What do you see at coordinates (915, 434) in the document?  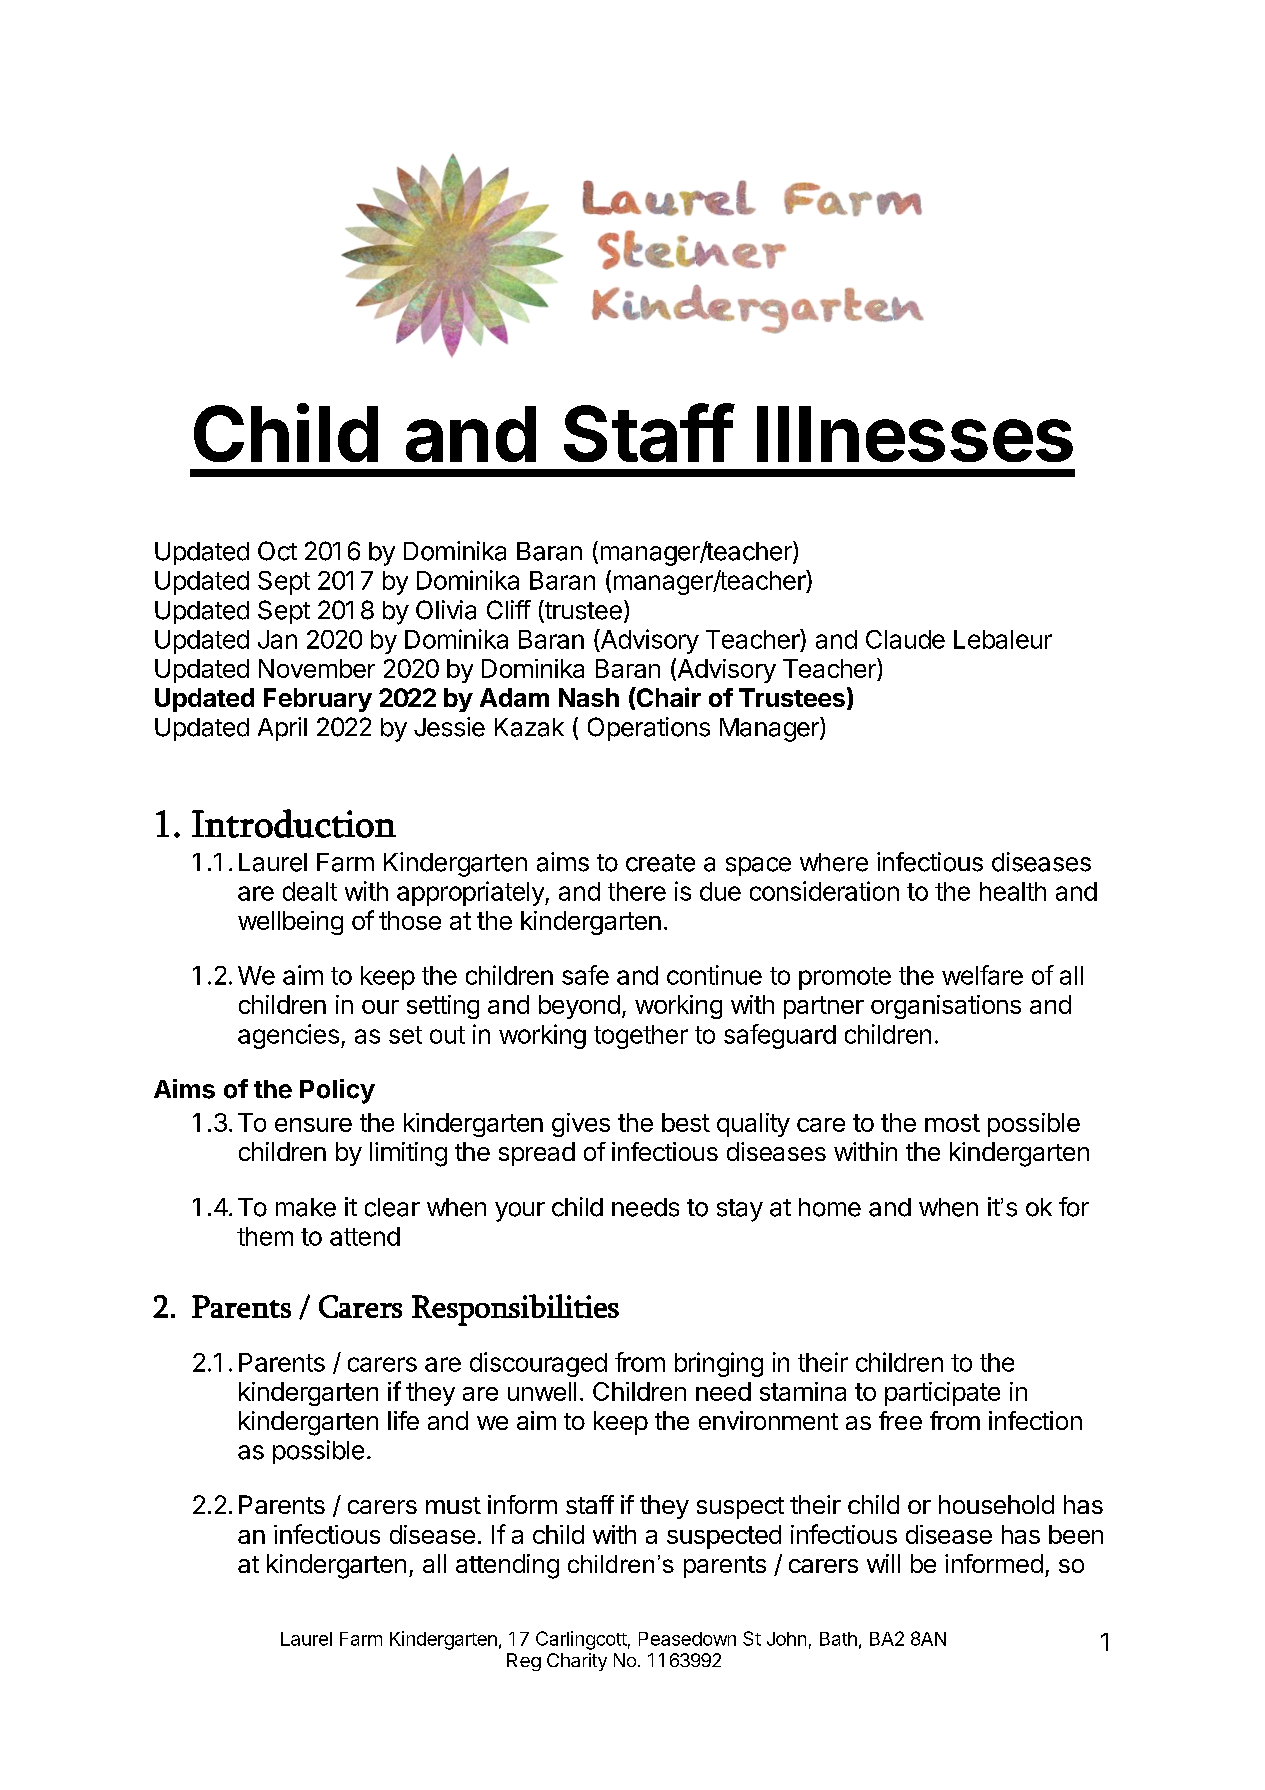 I see `Illnesses` at bounding box center [915, 434].
